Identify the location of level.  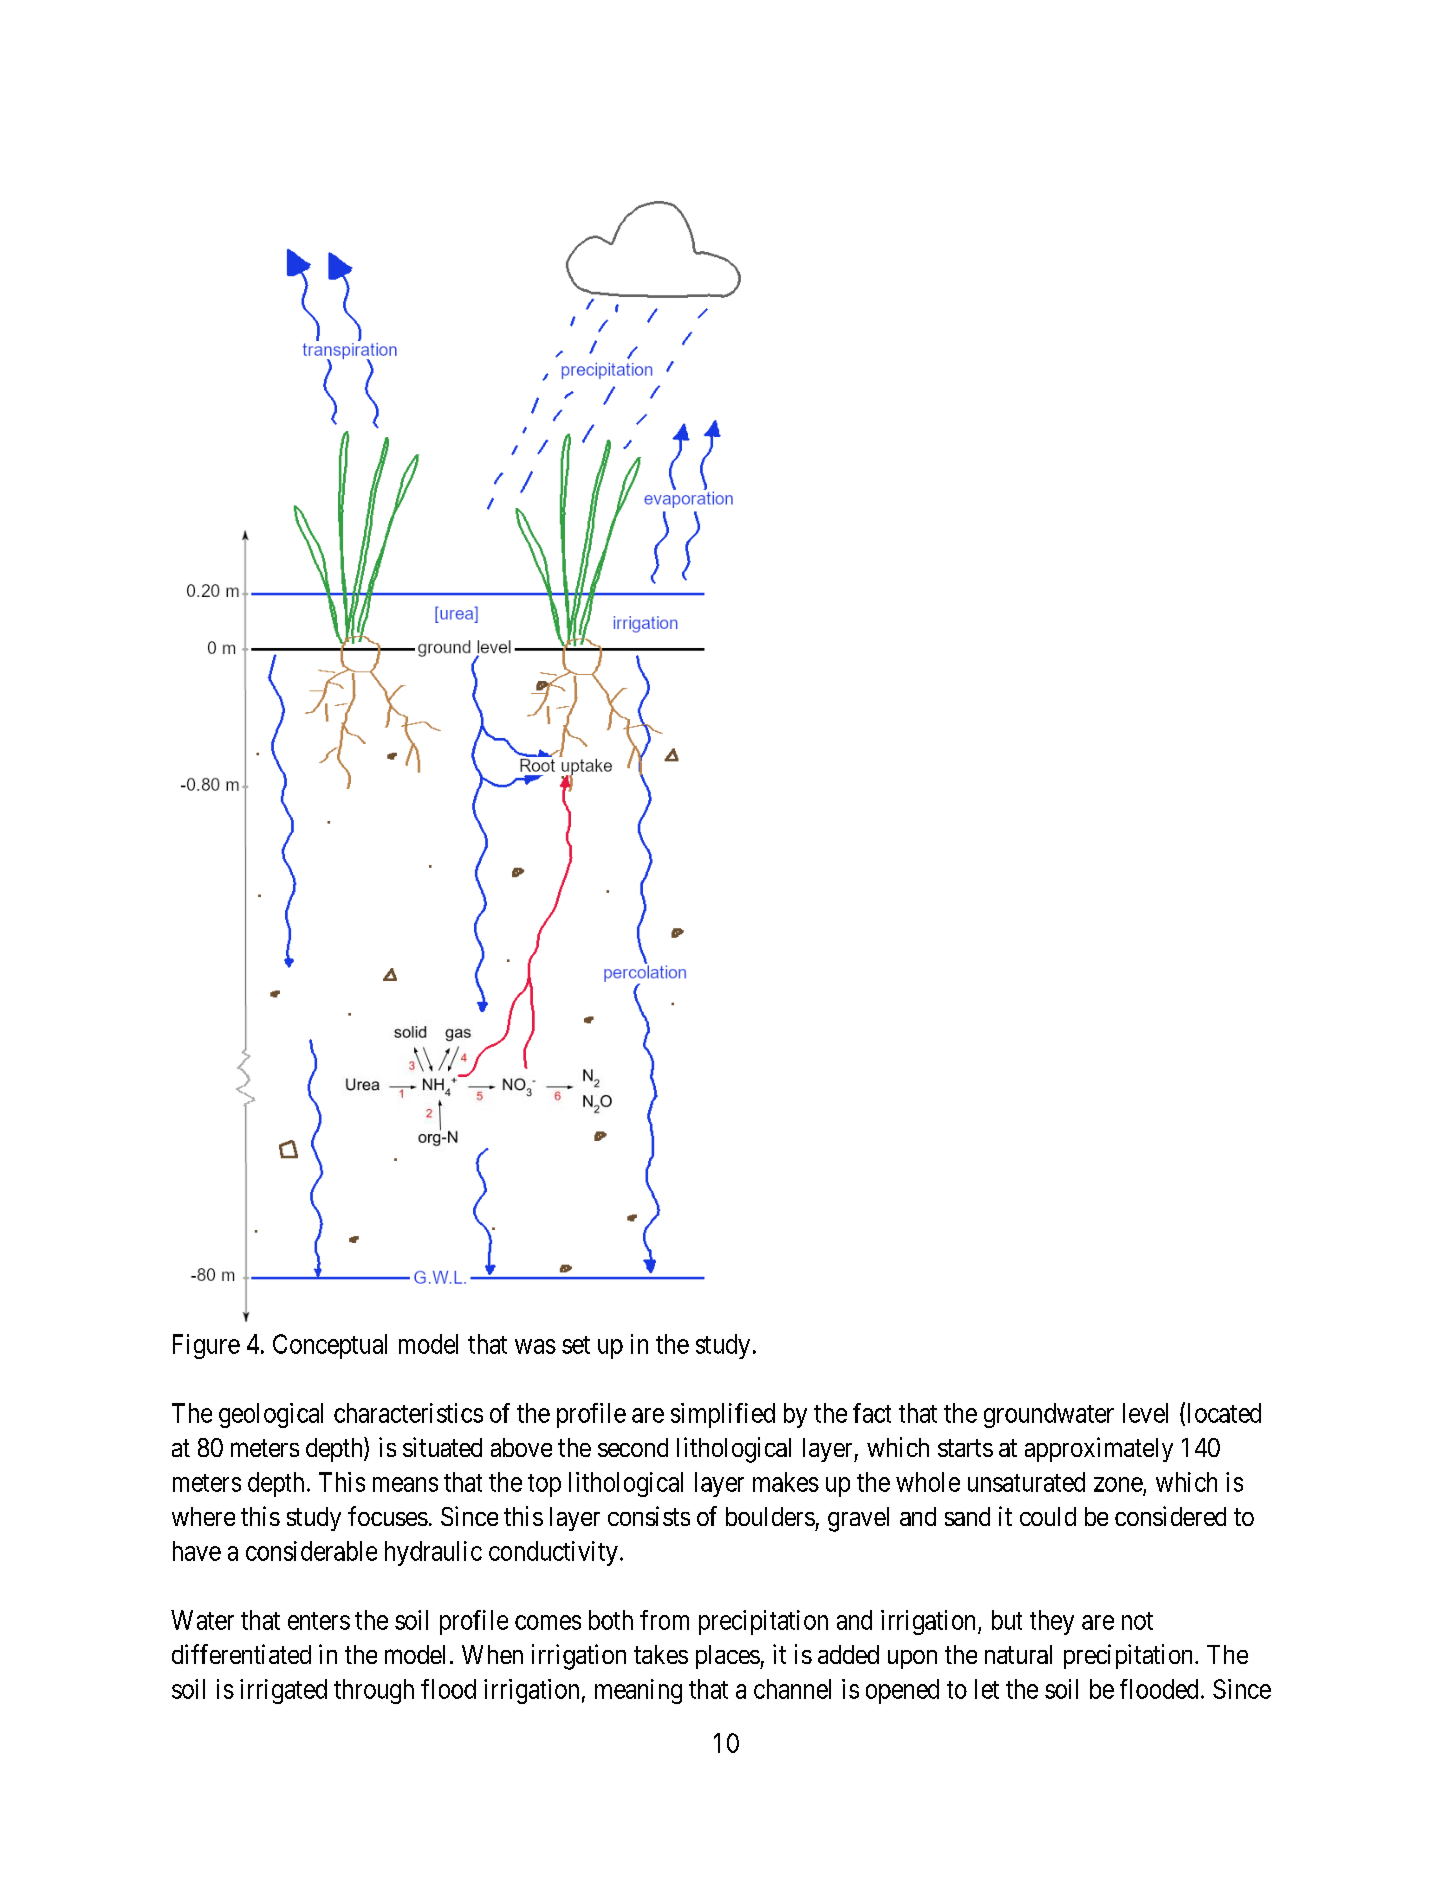
(1145, 1413).
